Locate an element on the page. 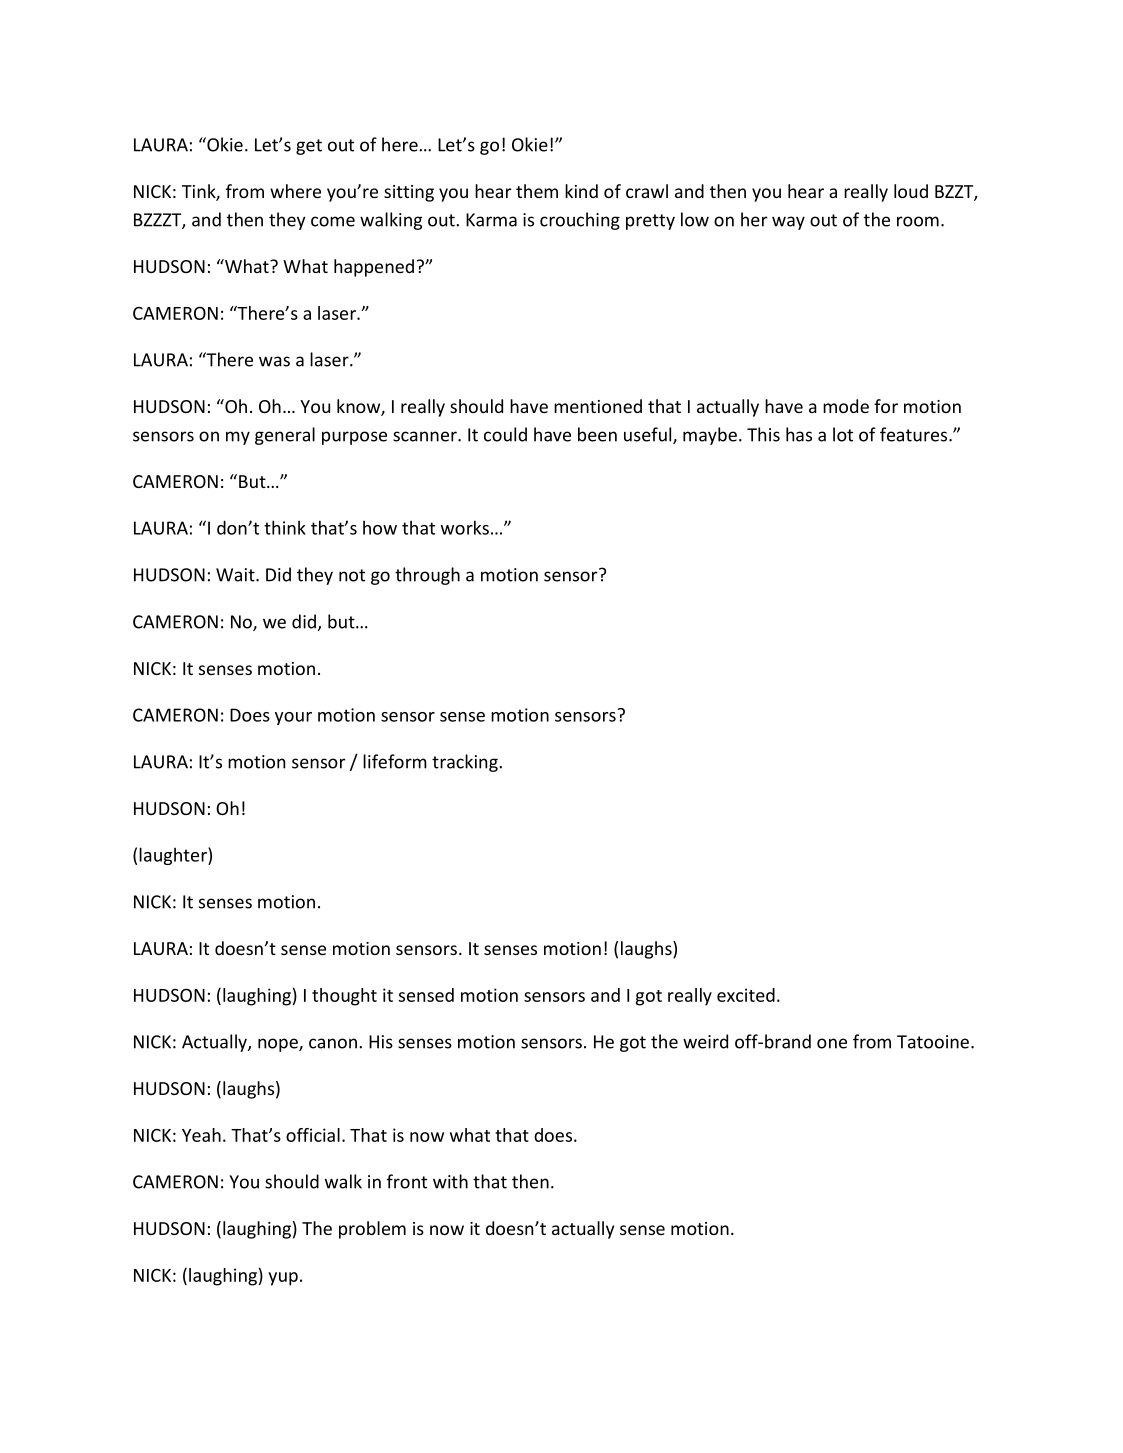 The width and height of the page is (1123, 1453). think is located at coordinates (285, 527).
